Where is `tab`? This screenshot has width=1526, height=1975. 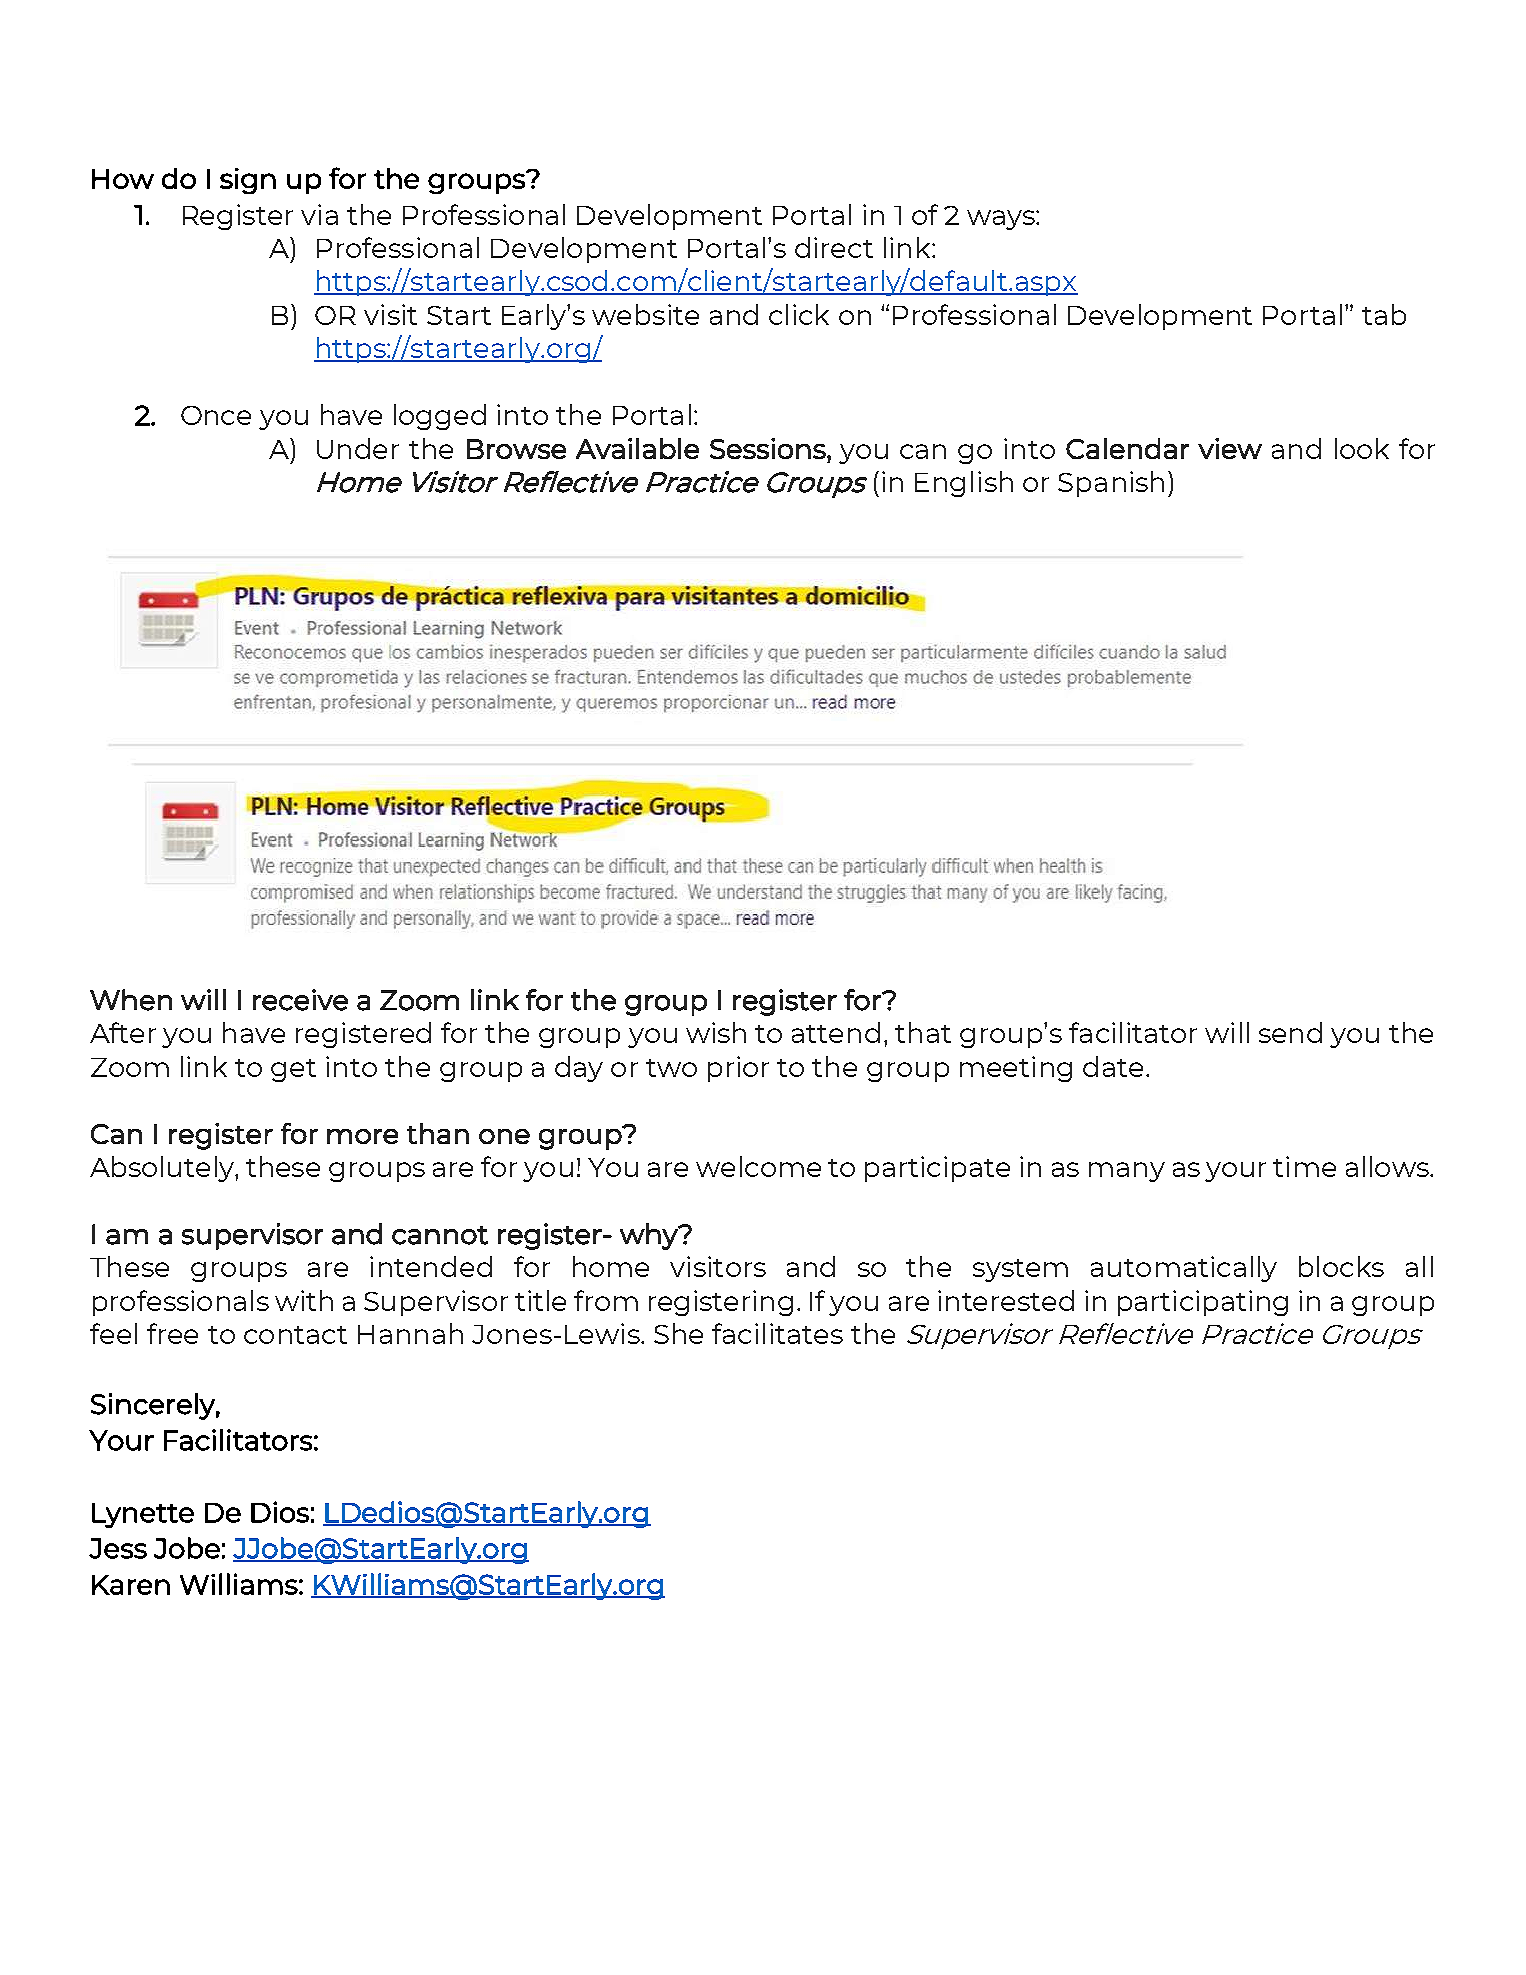 tab is located at coordinates (1384, 314).
